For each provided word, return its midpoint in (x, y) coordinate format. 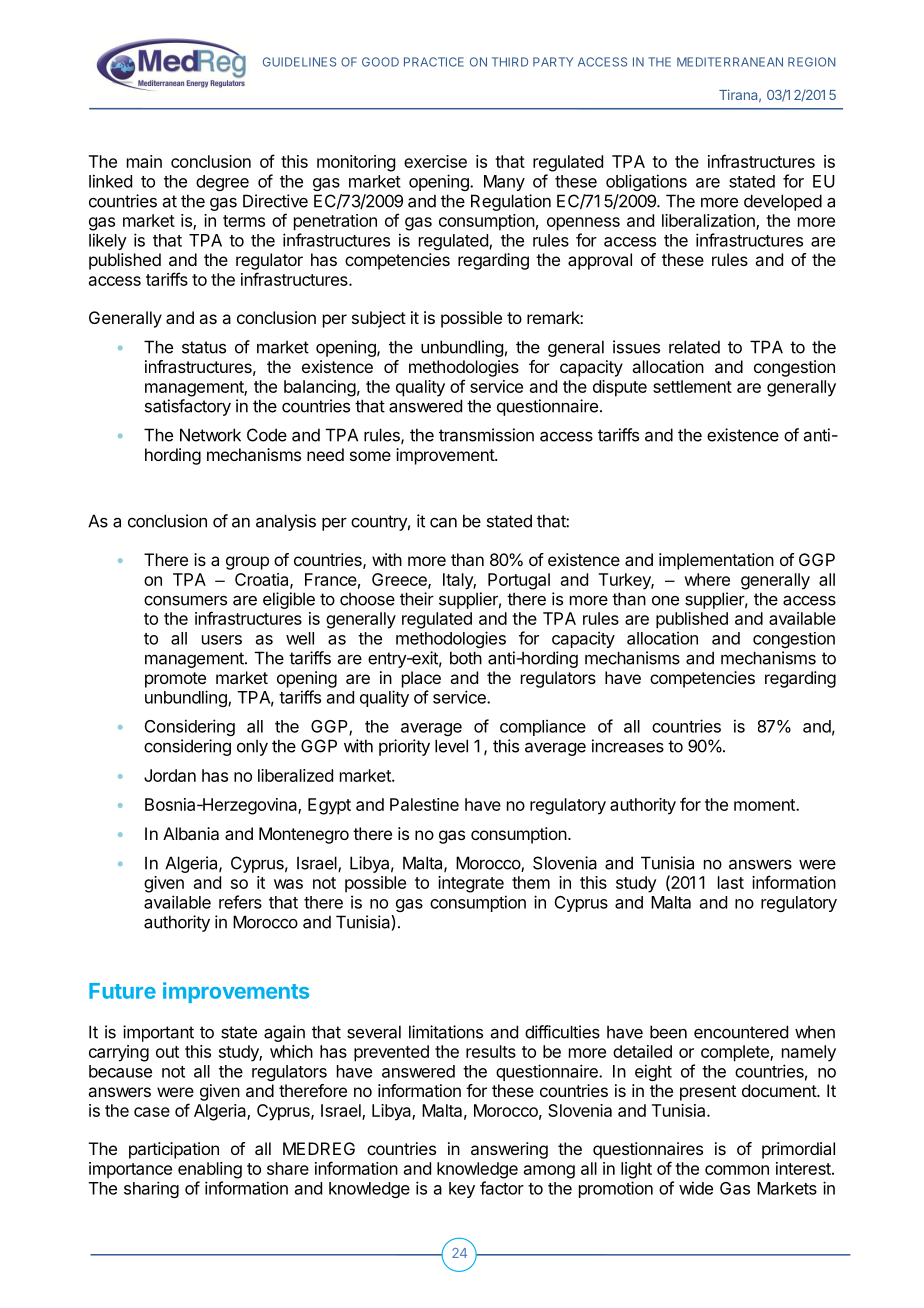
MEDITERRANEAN (730, 62)
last (731, 882)
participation (174, 1150)
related (694, 347)
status (204, 347)
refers (240, 902)
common (737, 1170)
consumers (185, 600)
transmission (486, 435)
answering (509, 1150)
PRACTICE (434, 62)
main (144, 161)
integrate (471, 884)
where (707, 579)
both (466, 658)
